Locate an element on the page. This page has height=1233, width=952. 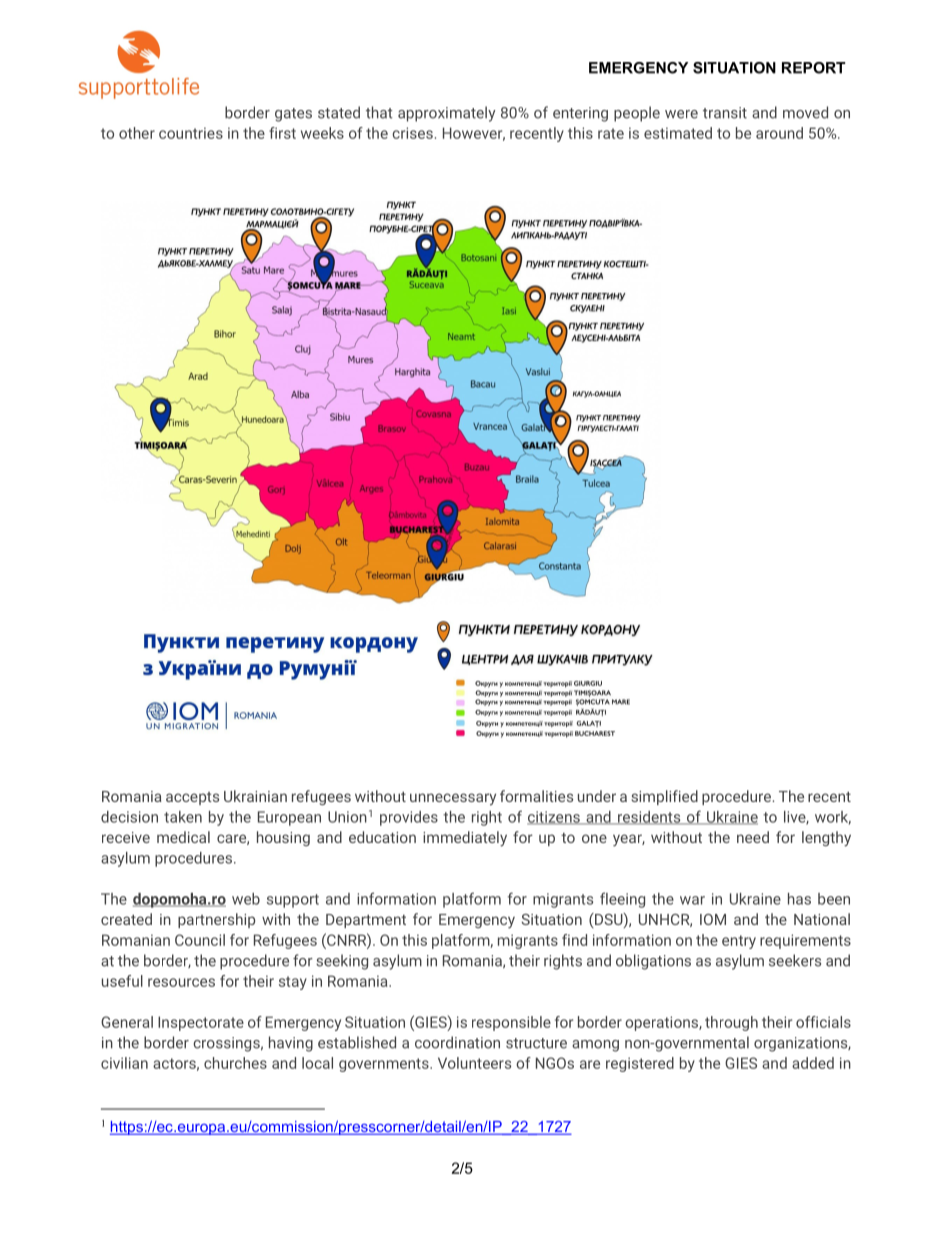
simplified is located at coordinates (664, 797).
